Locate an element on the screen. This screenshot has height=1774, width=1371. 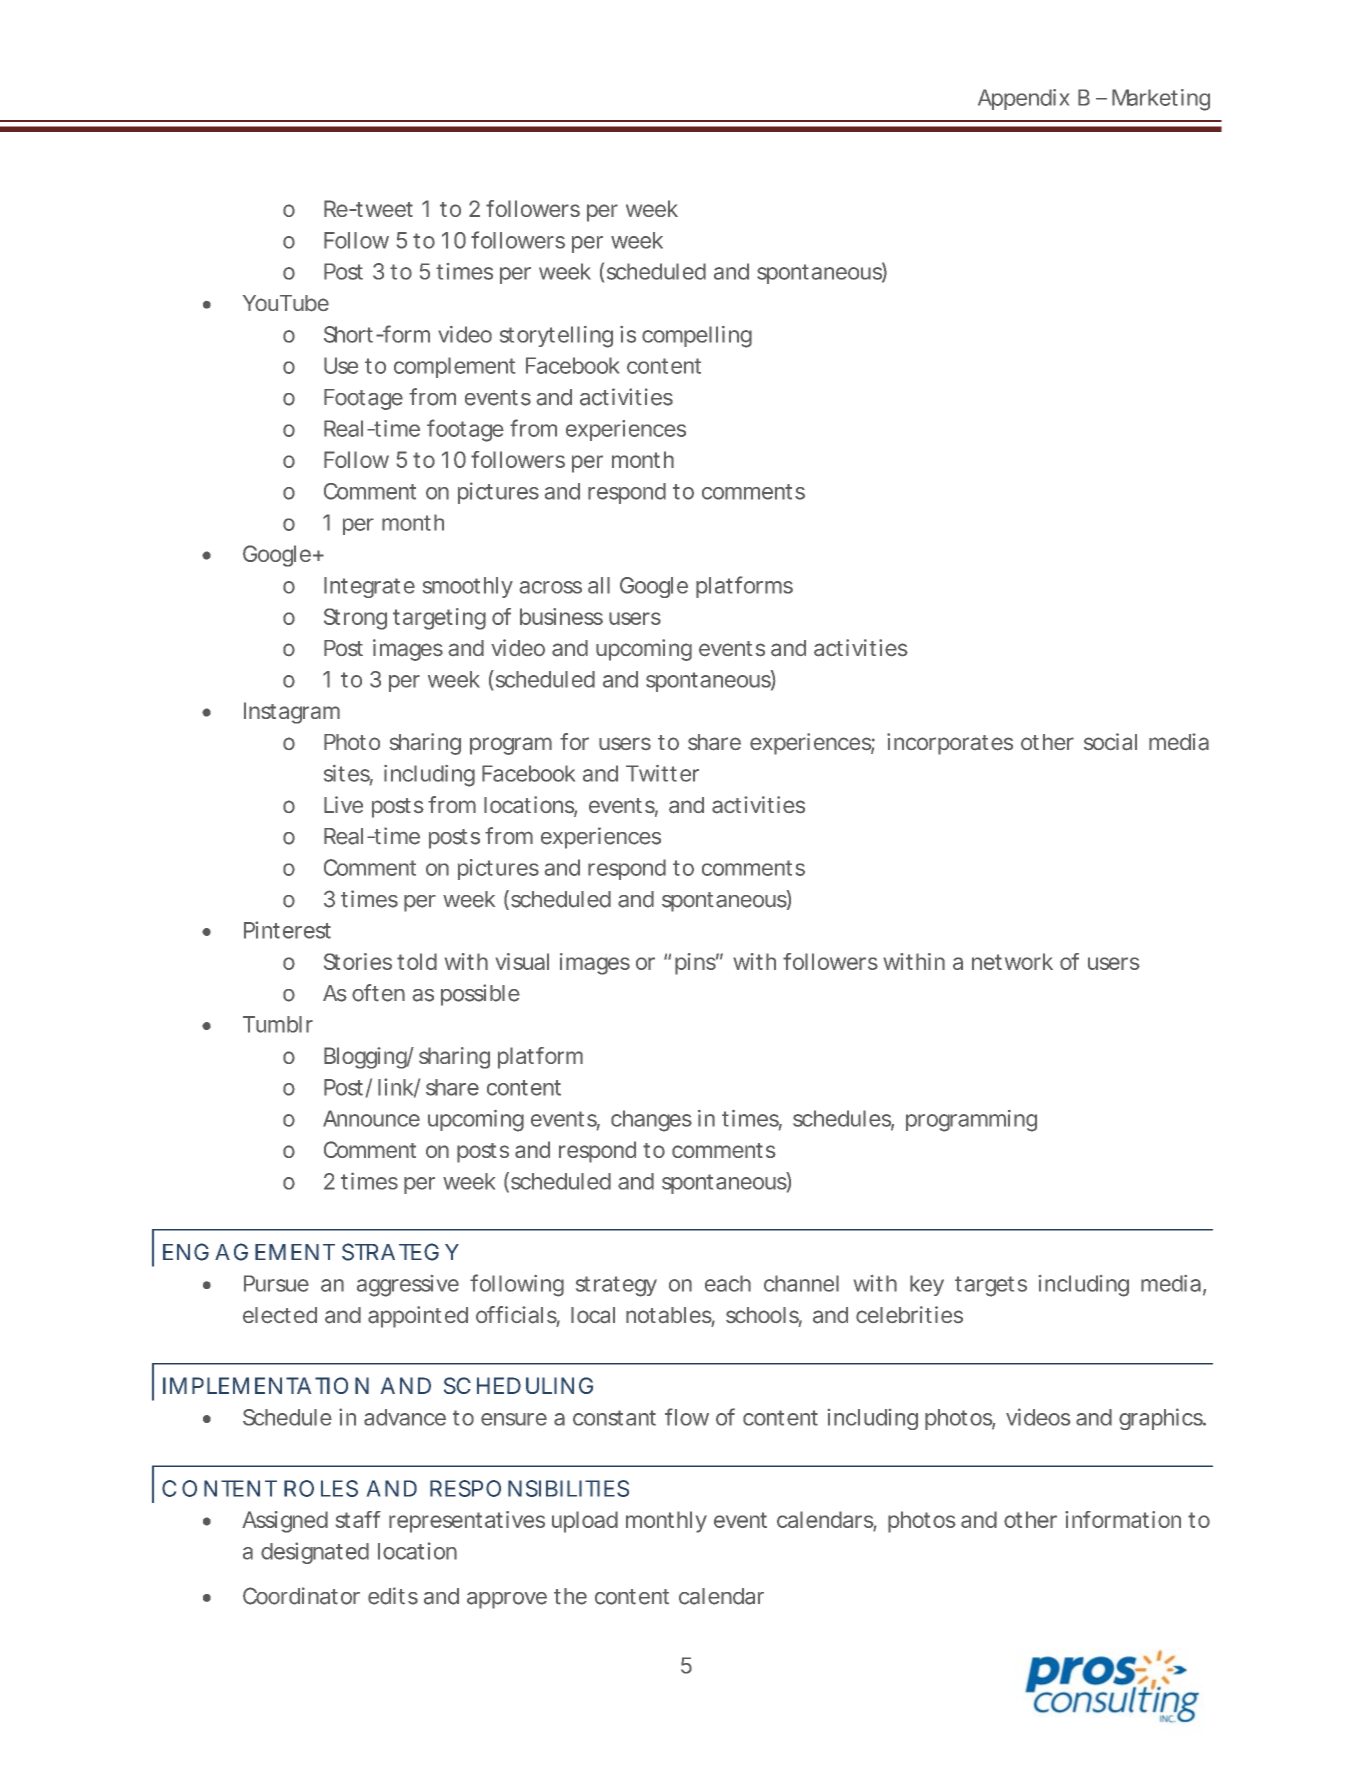
network is located at coordinates (1012, 961).
